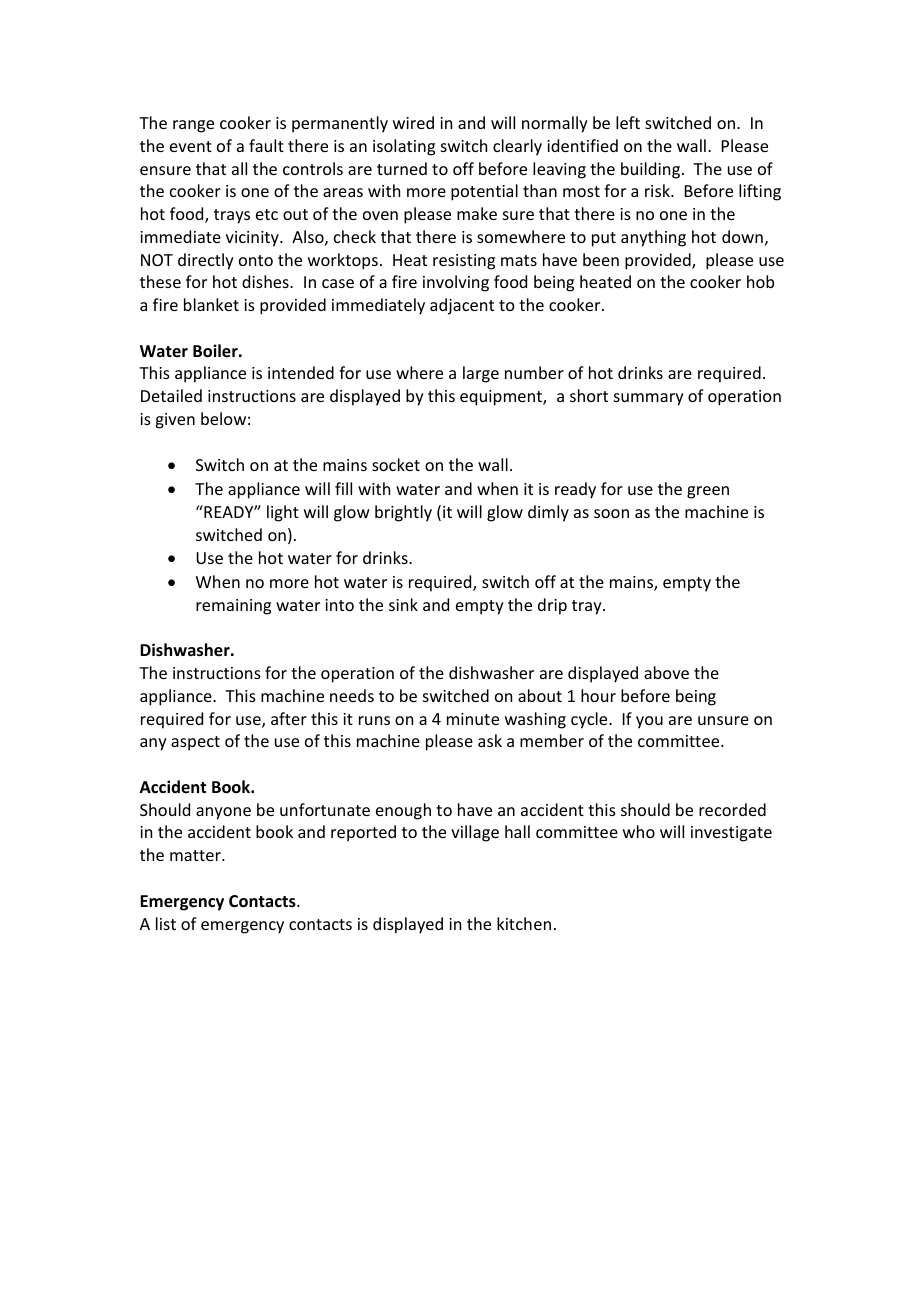 The height and width of the screenshot is (1308, 924). Describe the element at coordinates (708, 492) in the screenshot. I see `green` at that location.
